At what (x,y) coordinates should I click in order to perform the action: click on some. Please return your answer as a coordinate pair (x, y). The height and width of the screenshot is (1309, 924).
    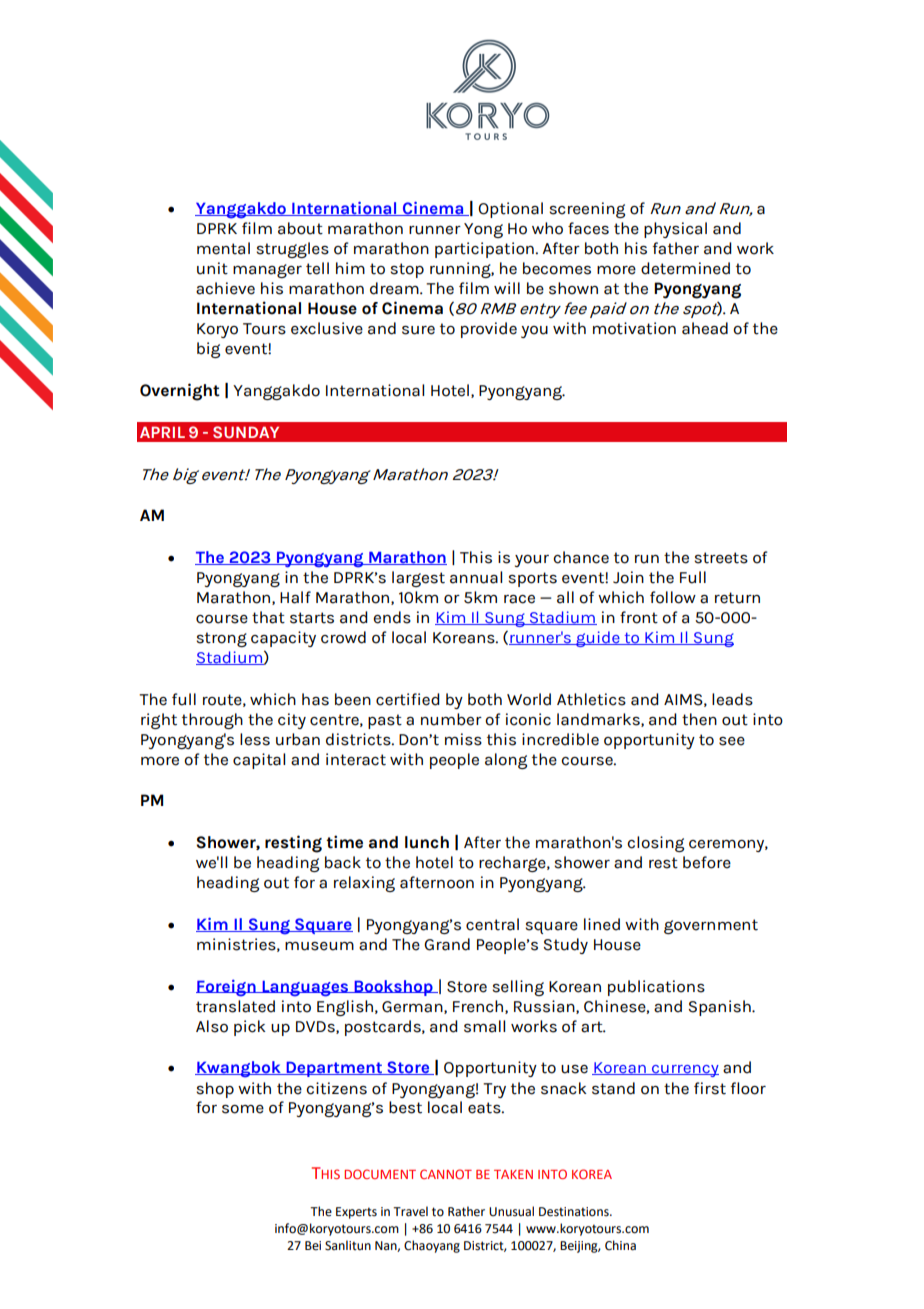
    Looking at the image, I should click on (243, 1109).
